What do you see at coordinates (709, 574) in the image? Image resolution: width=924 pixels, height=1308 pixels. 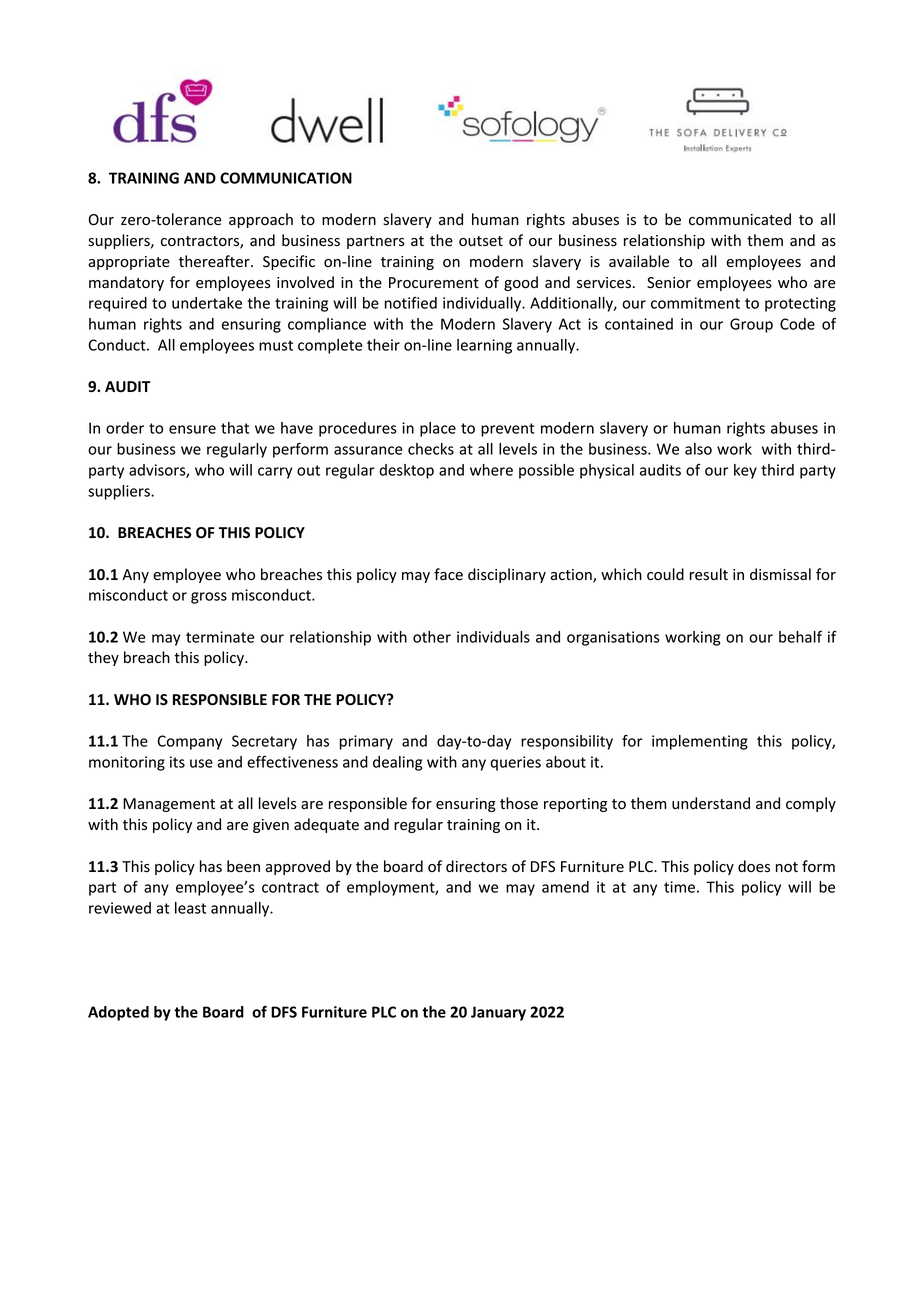 I see `result` at bounding box center [709, 574].
